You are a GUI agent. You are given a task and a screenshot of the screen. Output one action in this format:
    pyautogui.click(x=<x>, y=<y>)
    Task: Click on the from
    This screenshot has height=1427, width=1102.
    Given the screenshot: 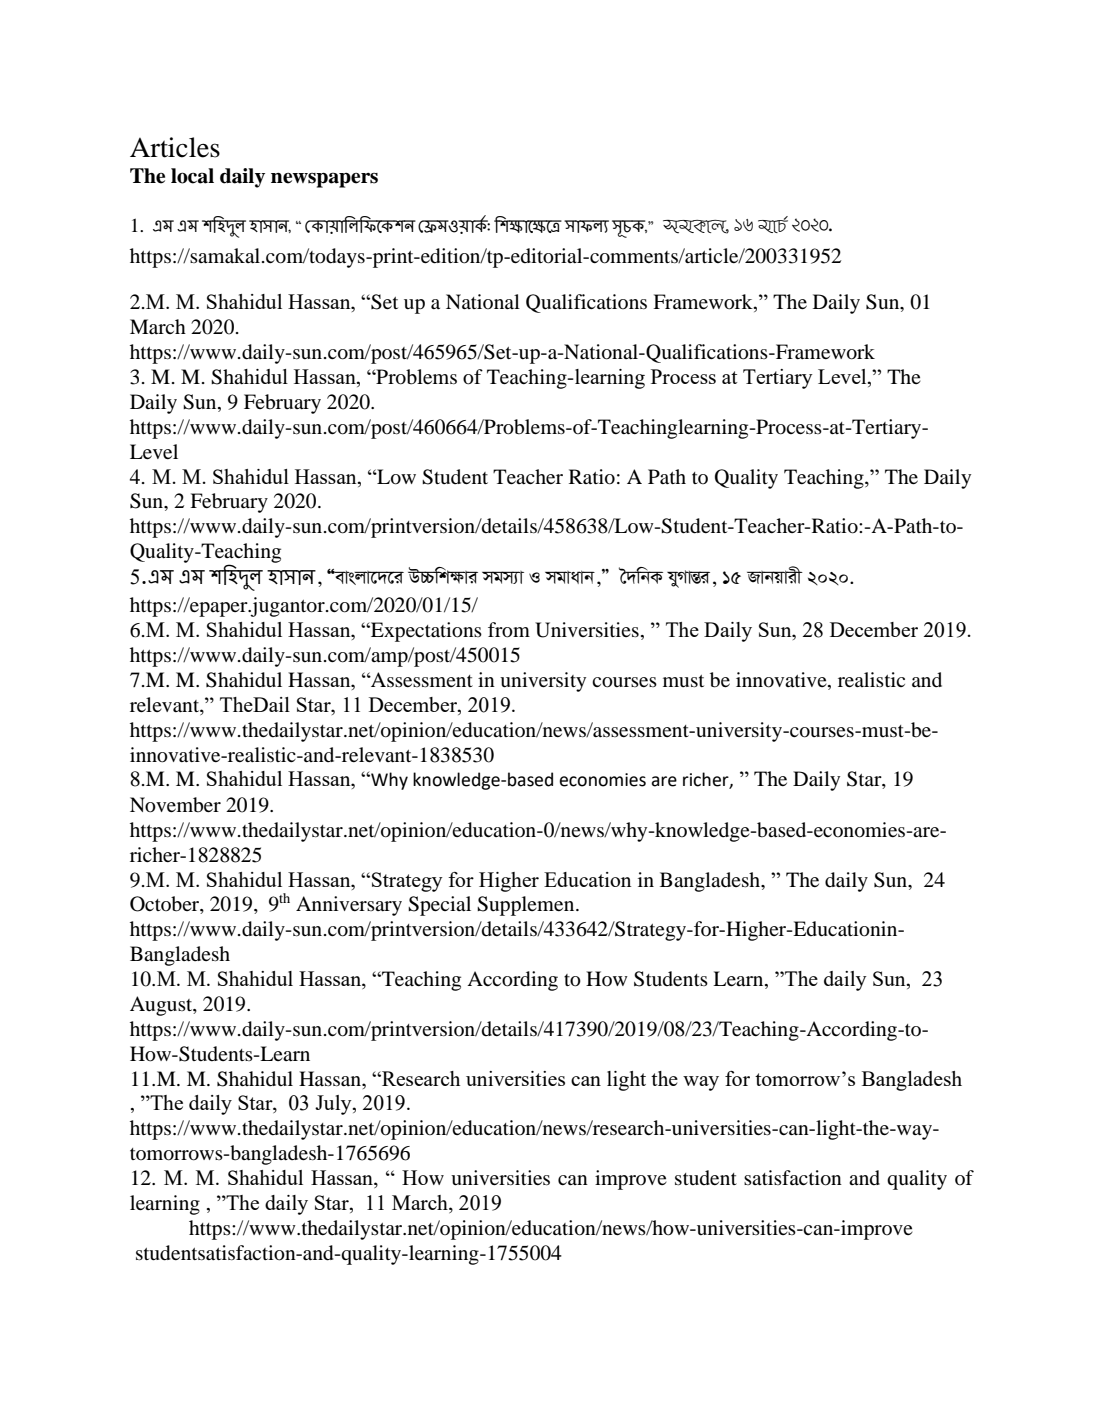 What is the action you would take?
    pyautogui.click(x=509, y=630)
